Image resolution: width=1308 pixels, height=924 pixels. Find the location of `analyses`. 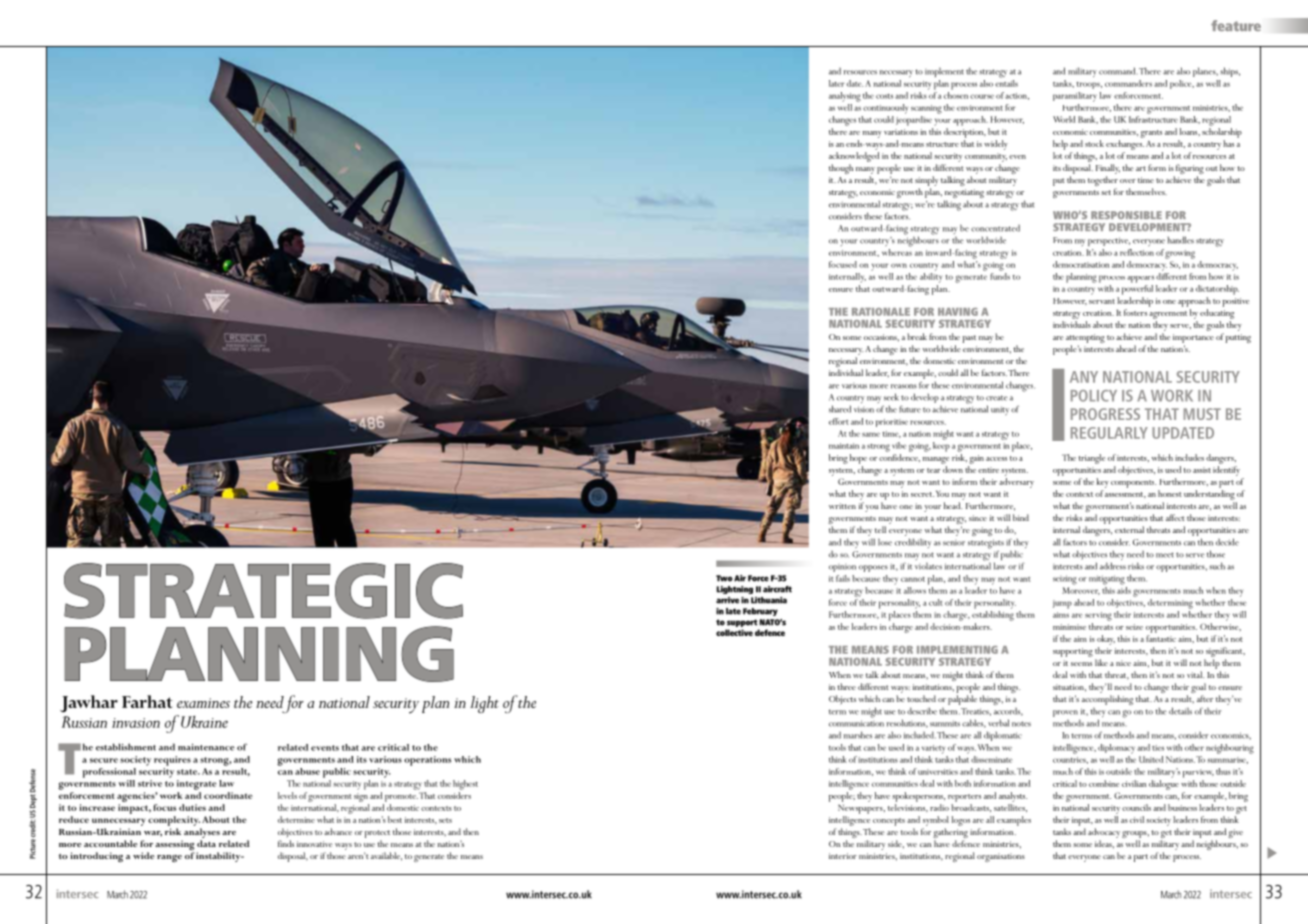

analyses is located at coordinates (202, 833).
